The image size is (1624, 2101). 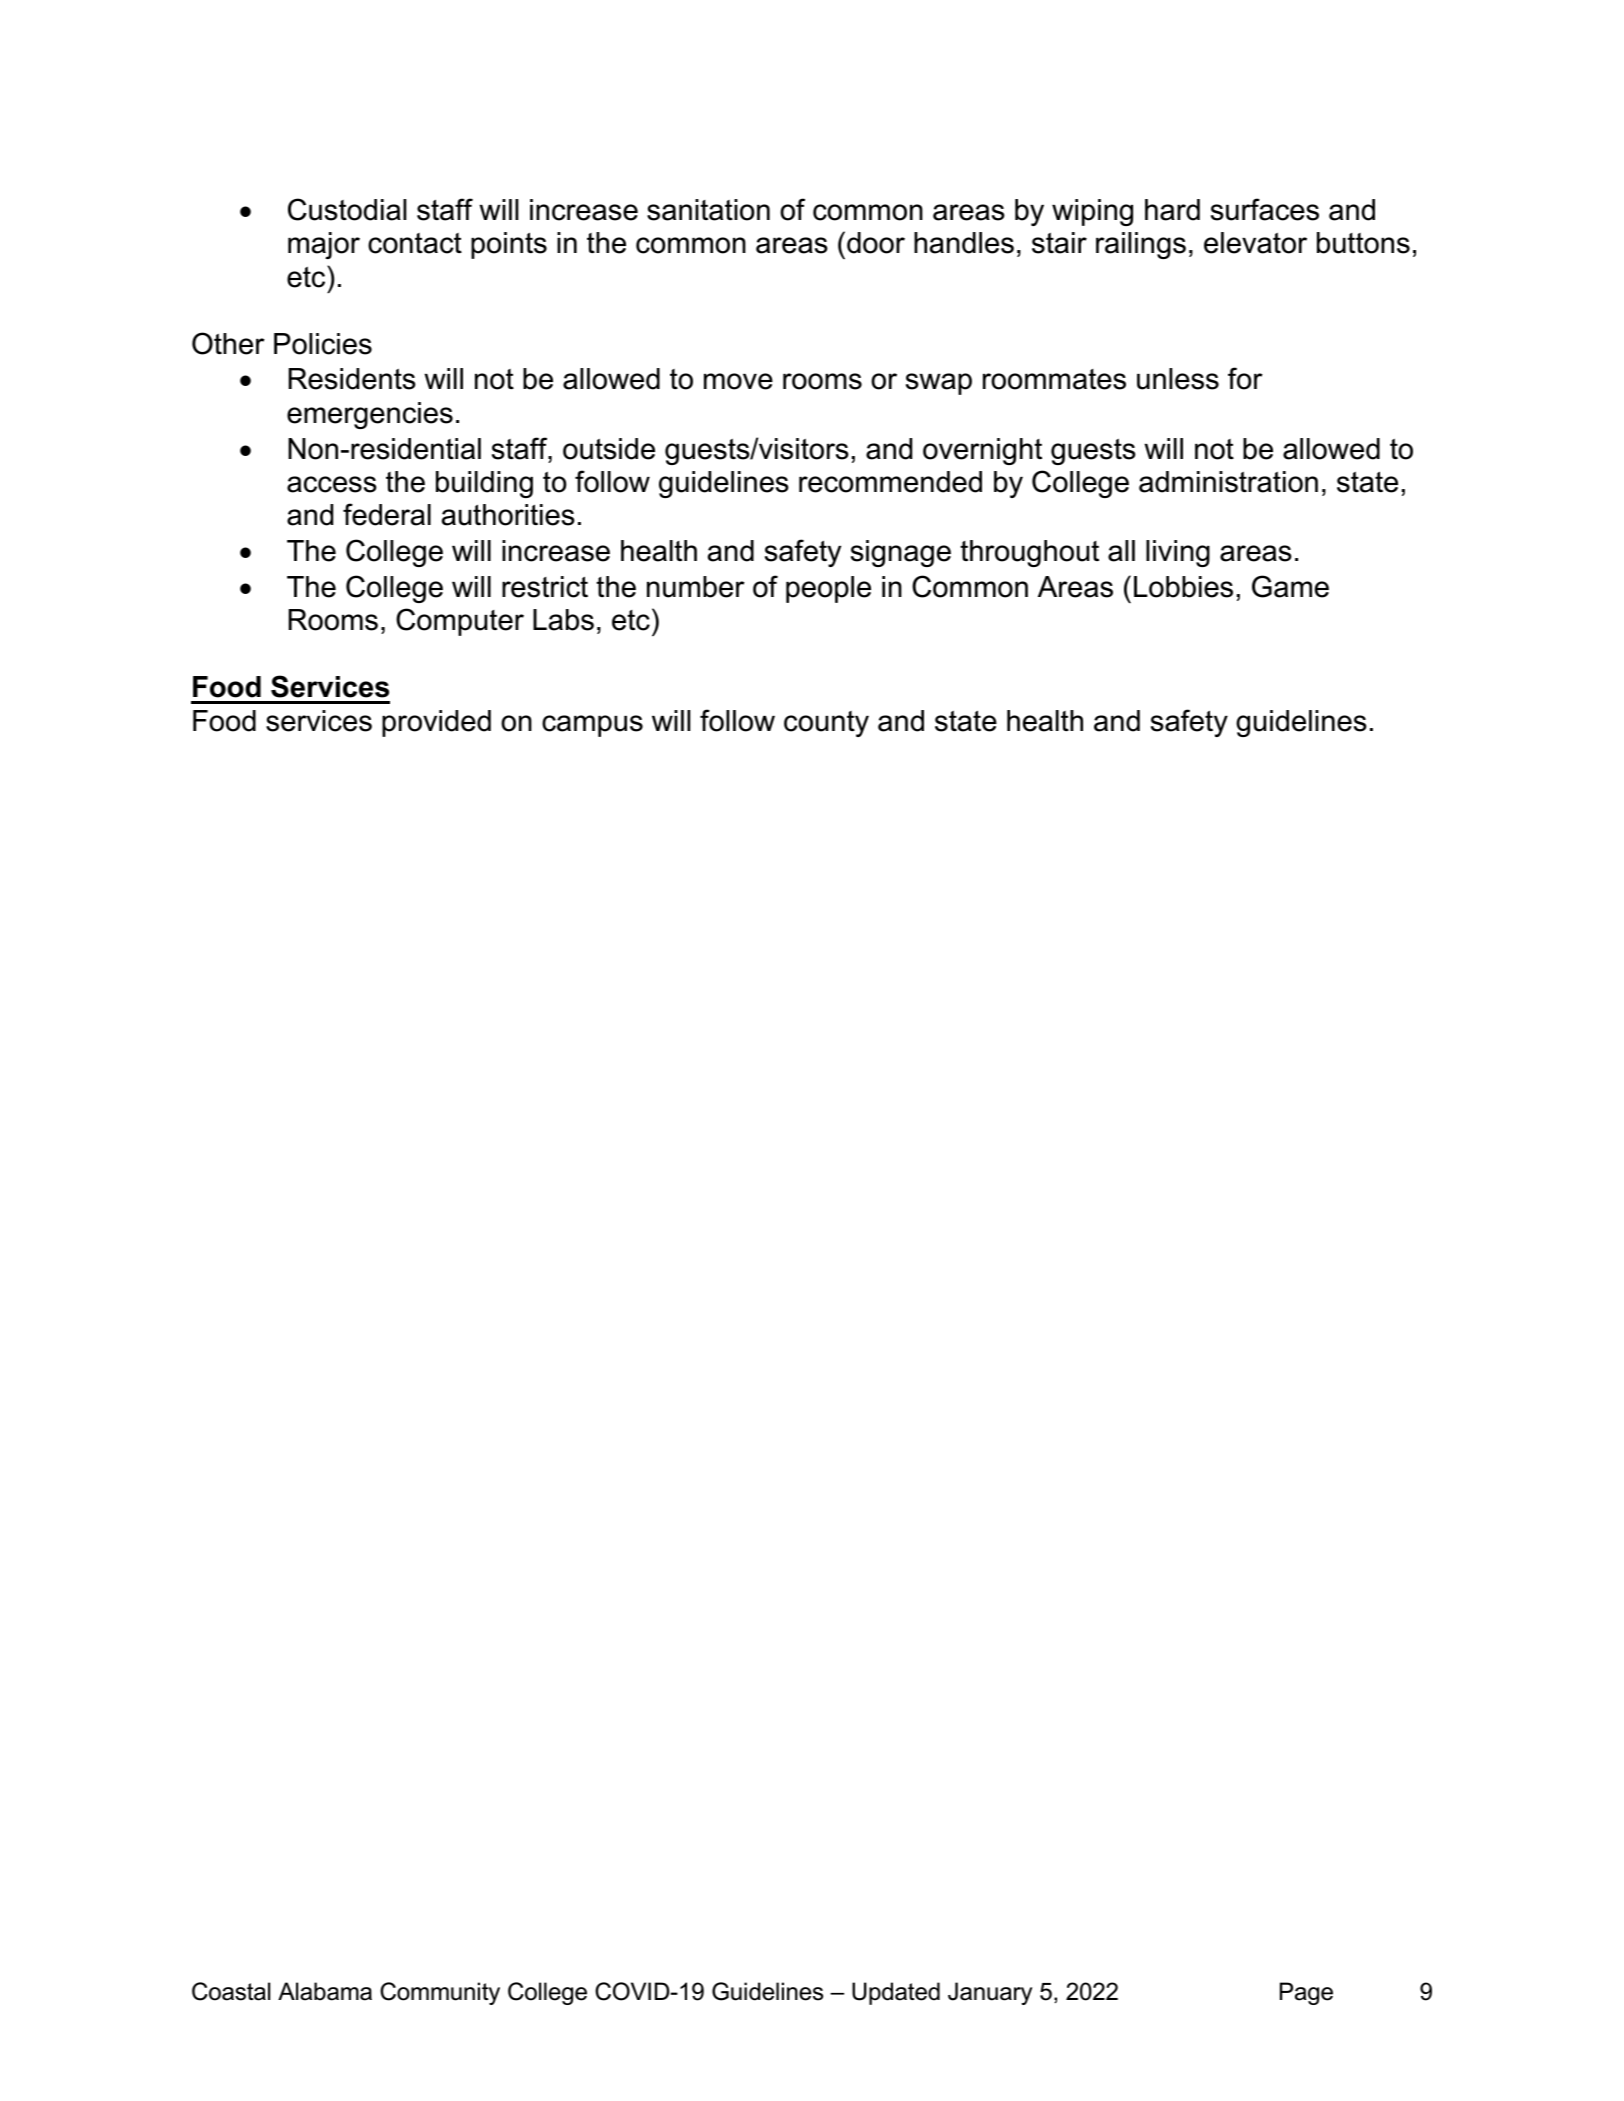 I want to click on Page, so click(x=1306, y=1993).
